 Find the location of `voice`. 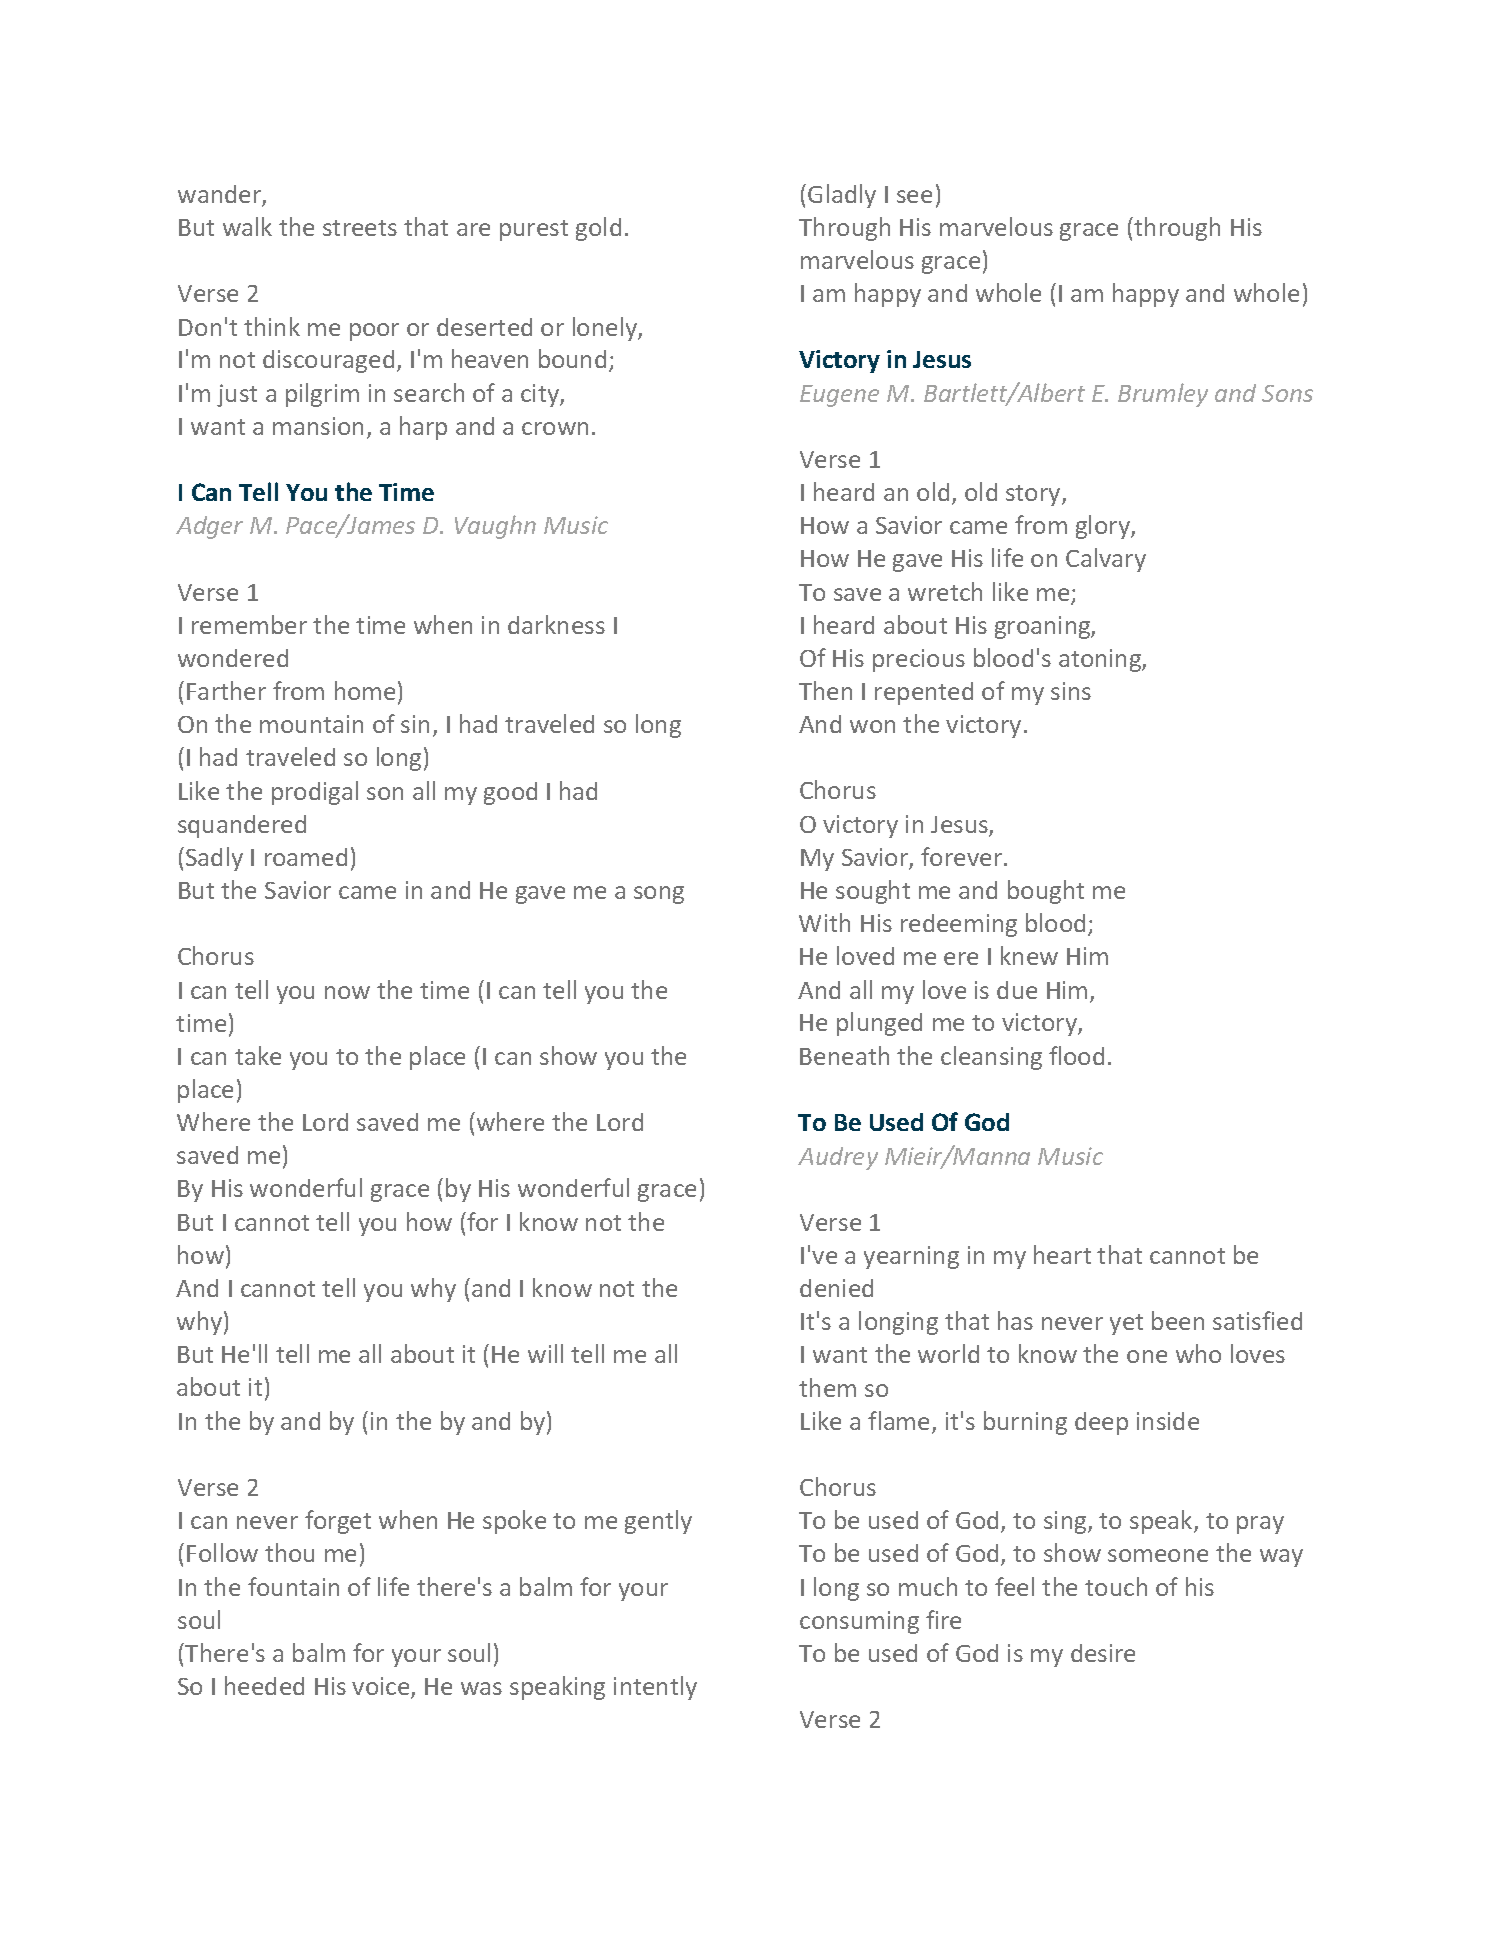

voice is located at coordinates (382, 1687).
